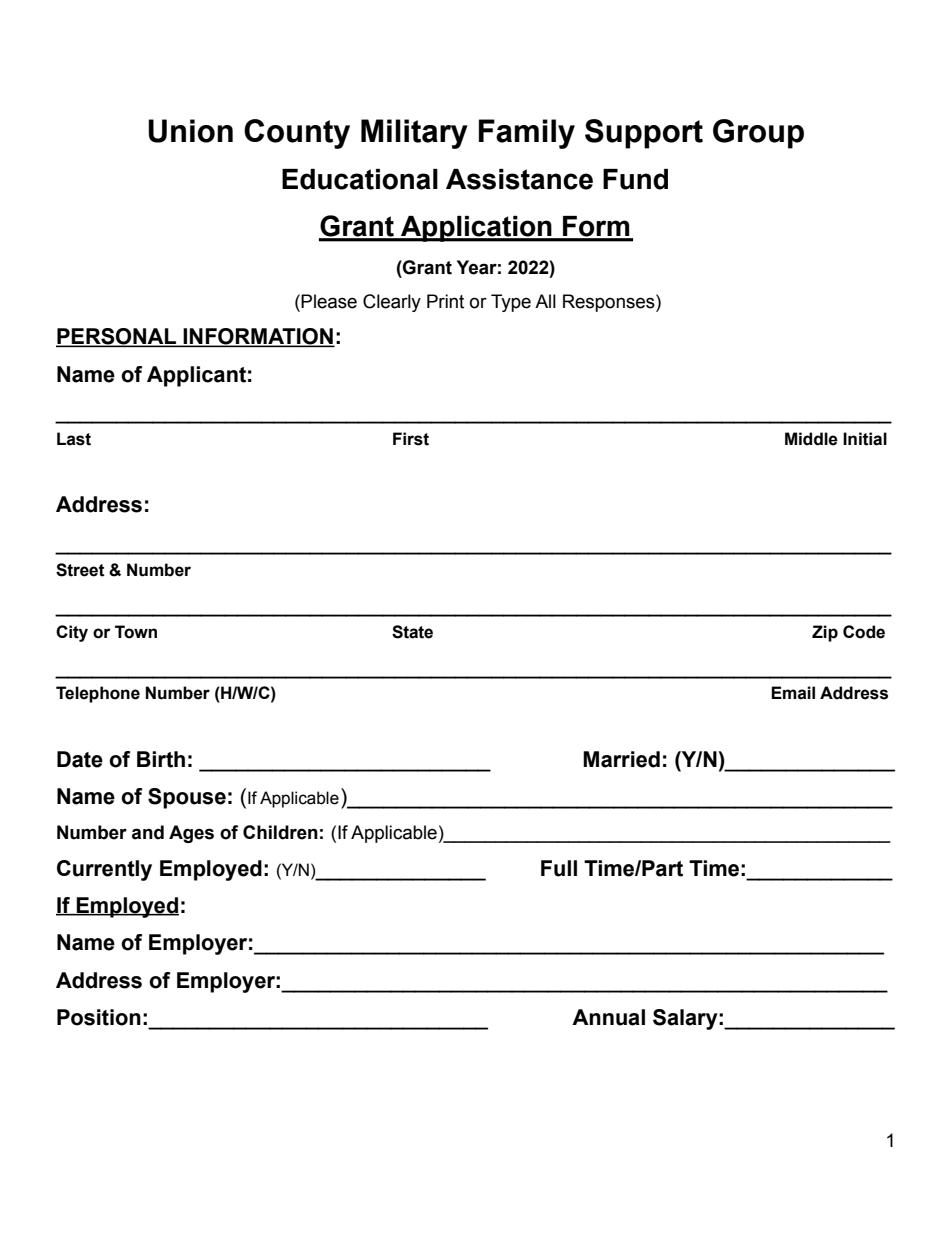  I want to click on Email, so click(793, 693).
